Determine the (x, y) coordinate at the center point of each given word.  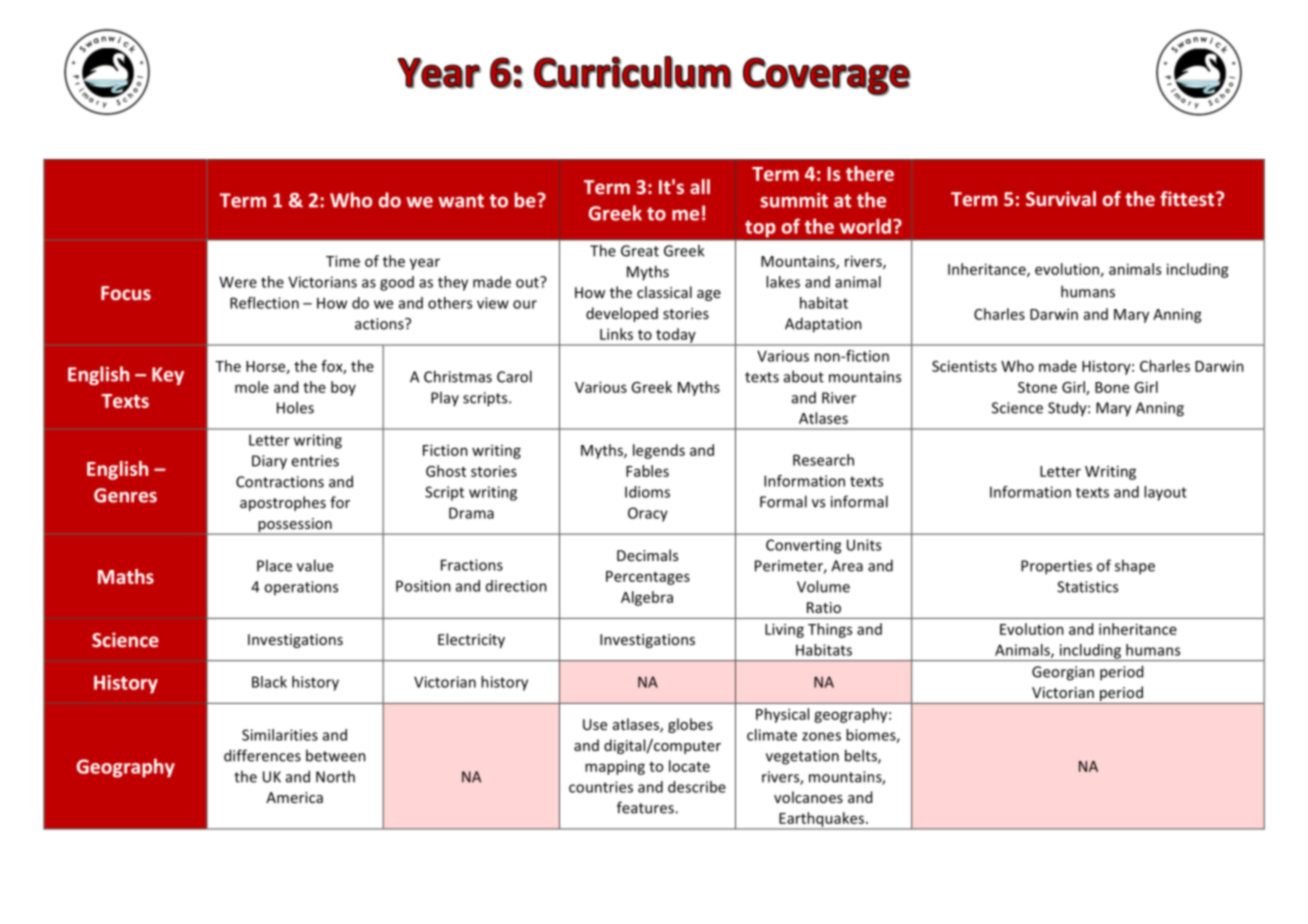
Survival (1061, 198)
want (461, 201)
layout (1165, 493)
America (294, 797)
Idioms (647, 492)
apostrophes (283, 503)
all (700, 186)
